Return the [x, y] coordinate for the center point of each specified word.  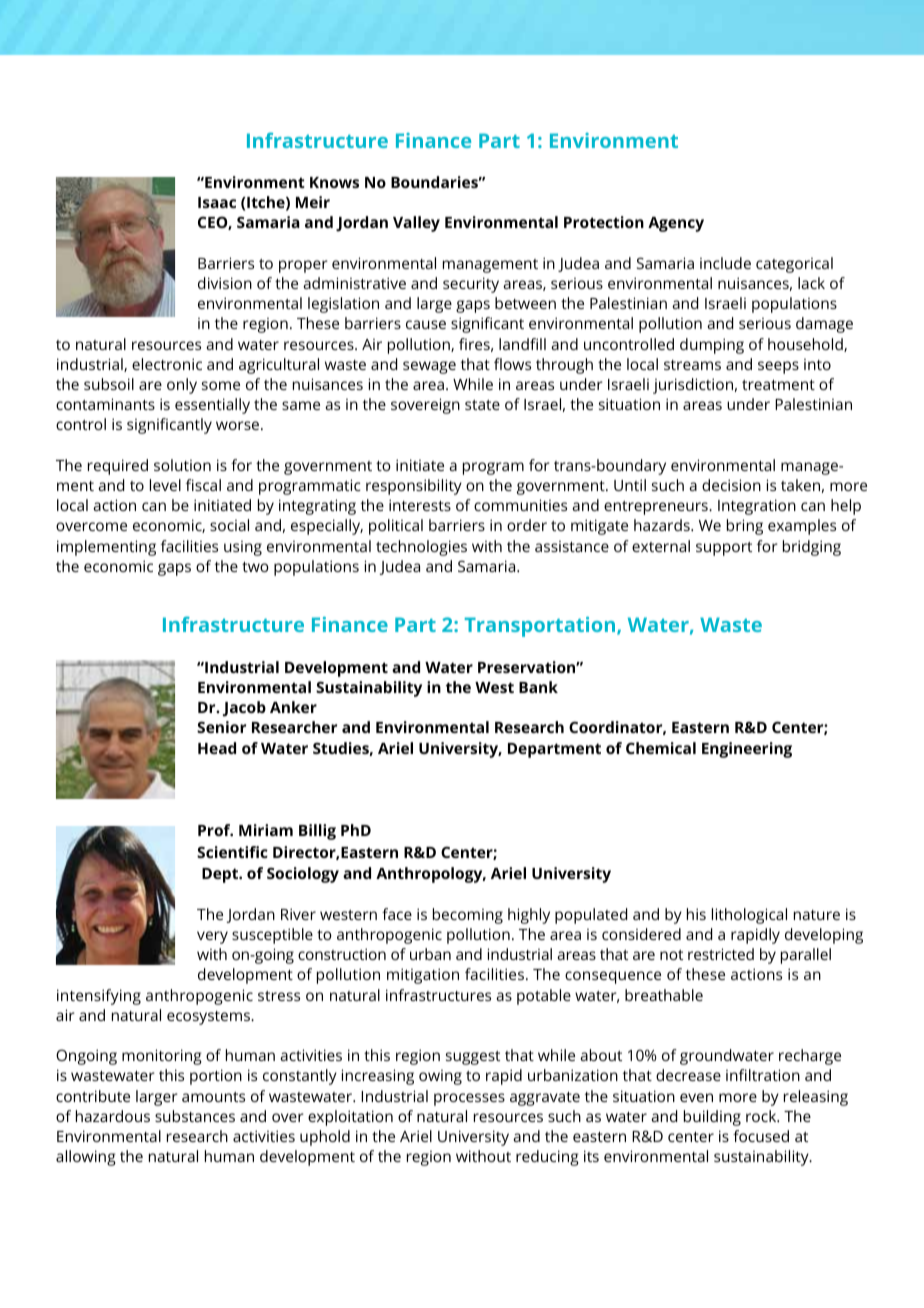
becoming [468, 916]
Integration [757, 507]
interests [420, 505]
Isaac [217, 202]
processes [469, 1099]
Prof [215, 830]
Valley [416, 224]
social [229, 525]
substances [195, 1116]
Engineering [747, 750]
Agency [676, 224]
